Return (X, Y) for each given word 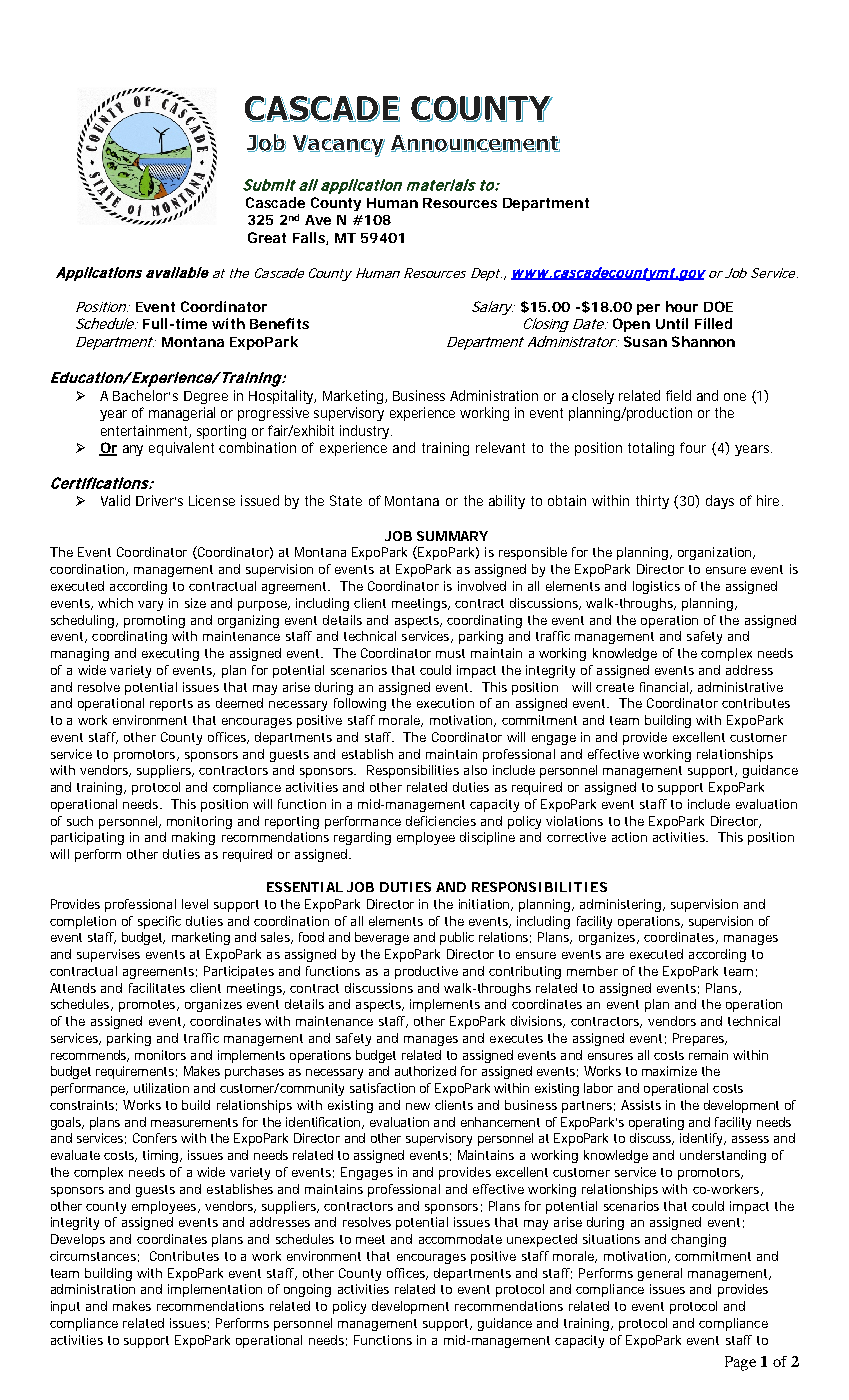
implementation (215, 1290)
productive (426, 972)
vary (150, 606)
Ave (318, 220)
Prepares (700, 1039)
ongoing (307, 1290)
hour (682, 306)
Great (267, 237)
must (450, 653)
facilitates (157, 988)
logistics (656, 587)
